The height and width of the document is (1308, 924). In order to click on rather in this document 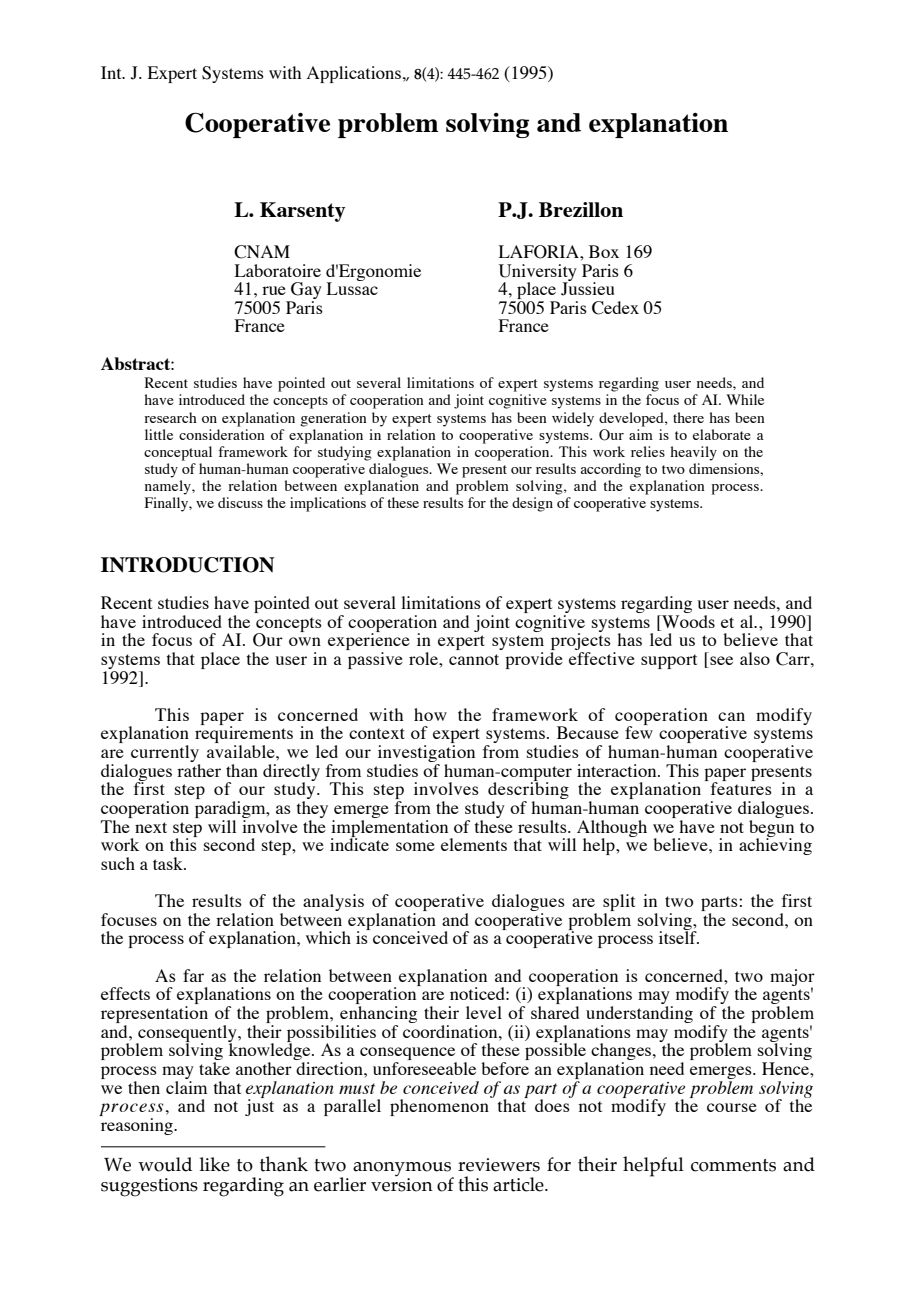, I will do `click(199, 770)`.
